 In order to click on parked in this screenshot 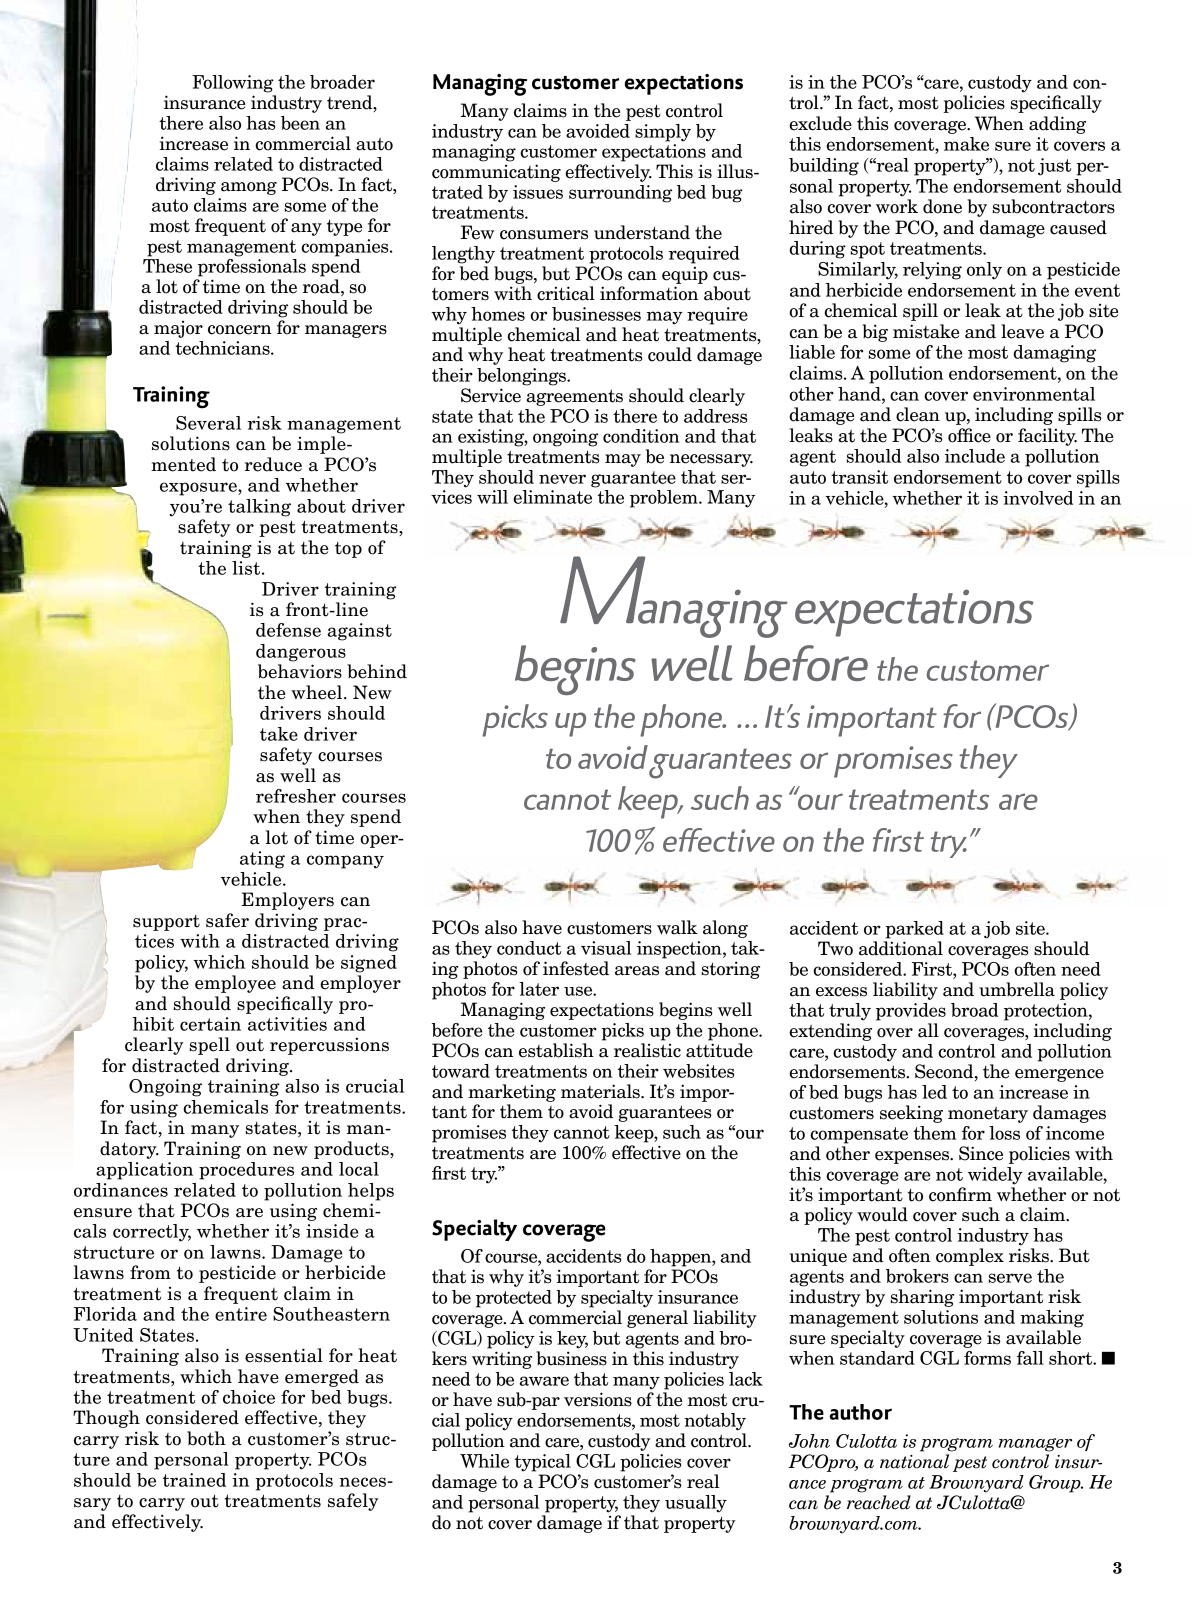, I will do `click(914, 930)`.
